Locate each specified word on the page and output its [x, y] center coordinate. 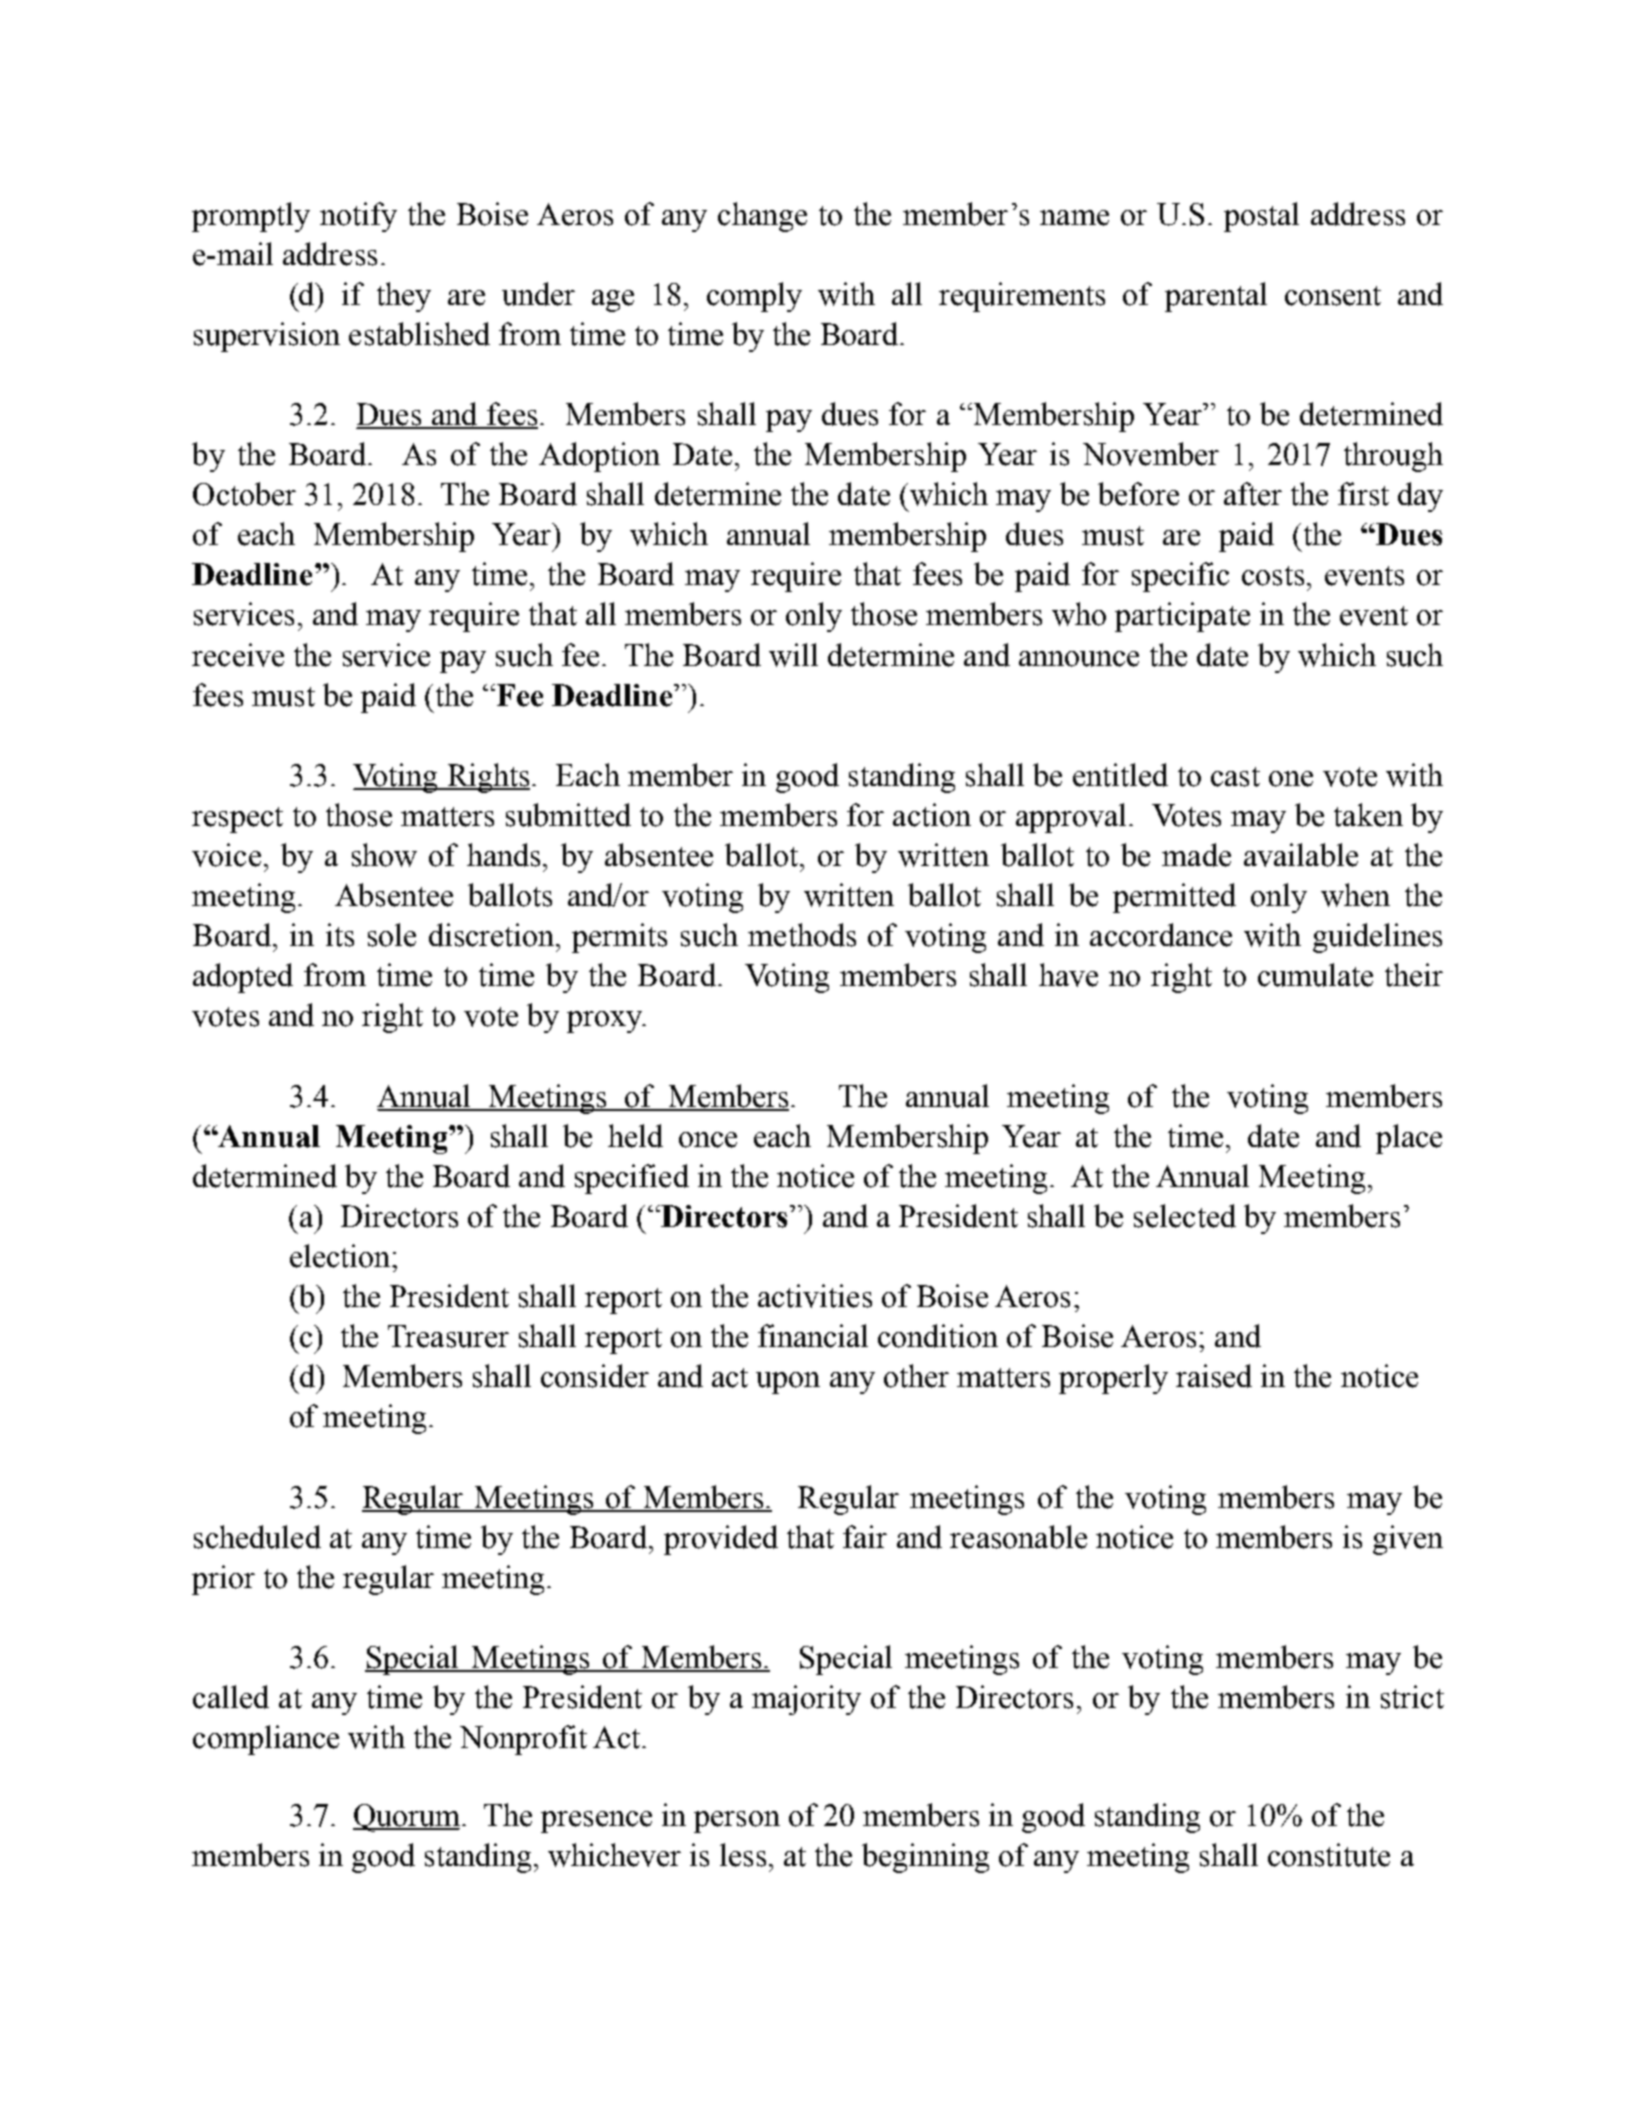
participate [1182, 617]
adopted [243, 978]
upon [788, 1383]
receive [238, 655]
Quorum [406, 1818]
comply [754, 297]
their [1414, 975]
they [404, 297]
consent [1333, 296]
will [793, 655]
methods [802, 935]
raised [1214, 1376]
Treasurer [448, 1336]
